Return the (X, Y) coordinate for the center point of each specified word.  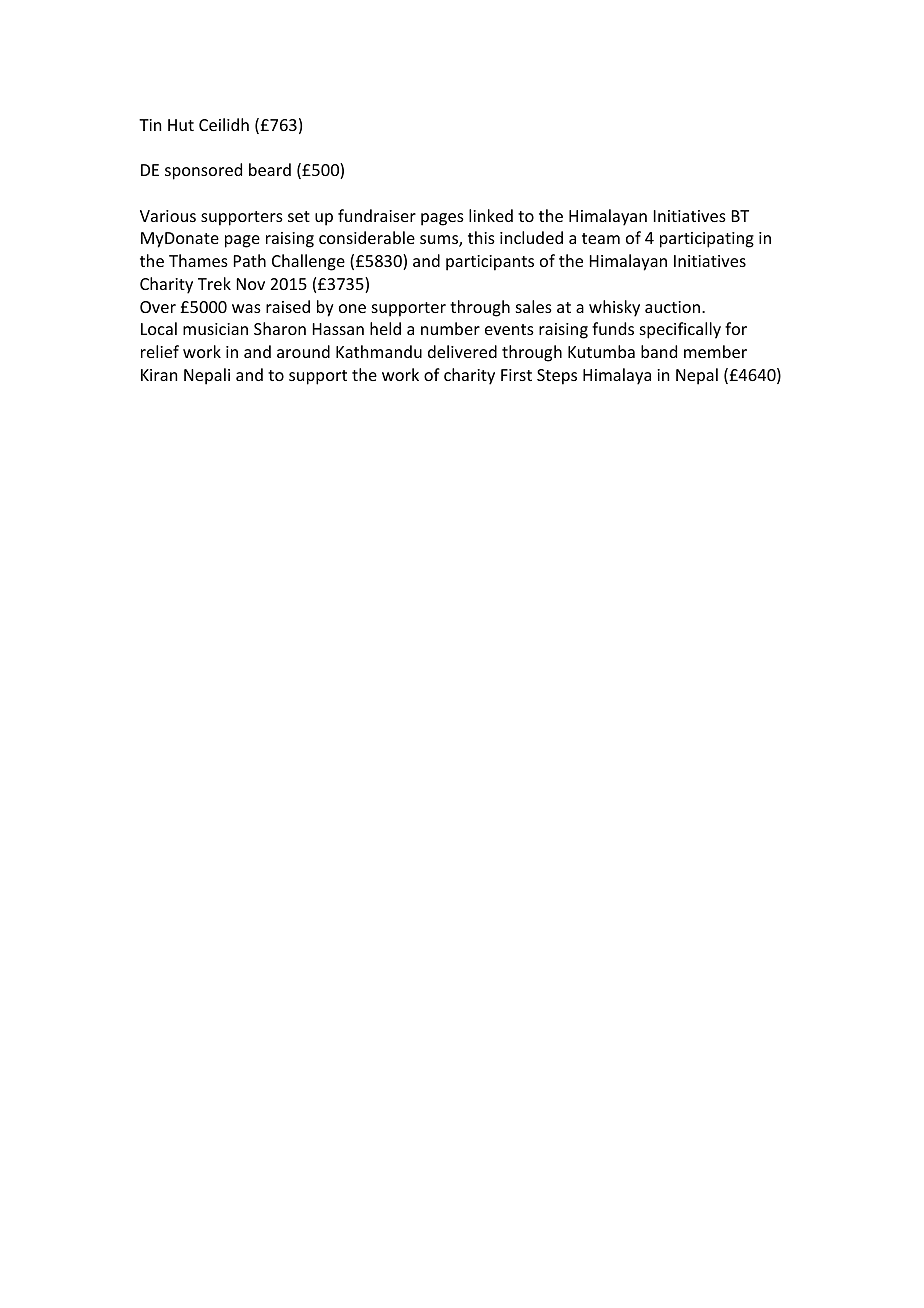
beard (270, 169)
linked (491, 215)
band (659, 351)
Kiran (159, 375)
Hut (181, 125)
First (516, 375)
